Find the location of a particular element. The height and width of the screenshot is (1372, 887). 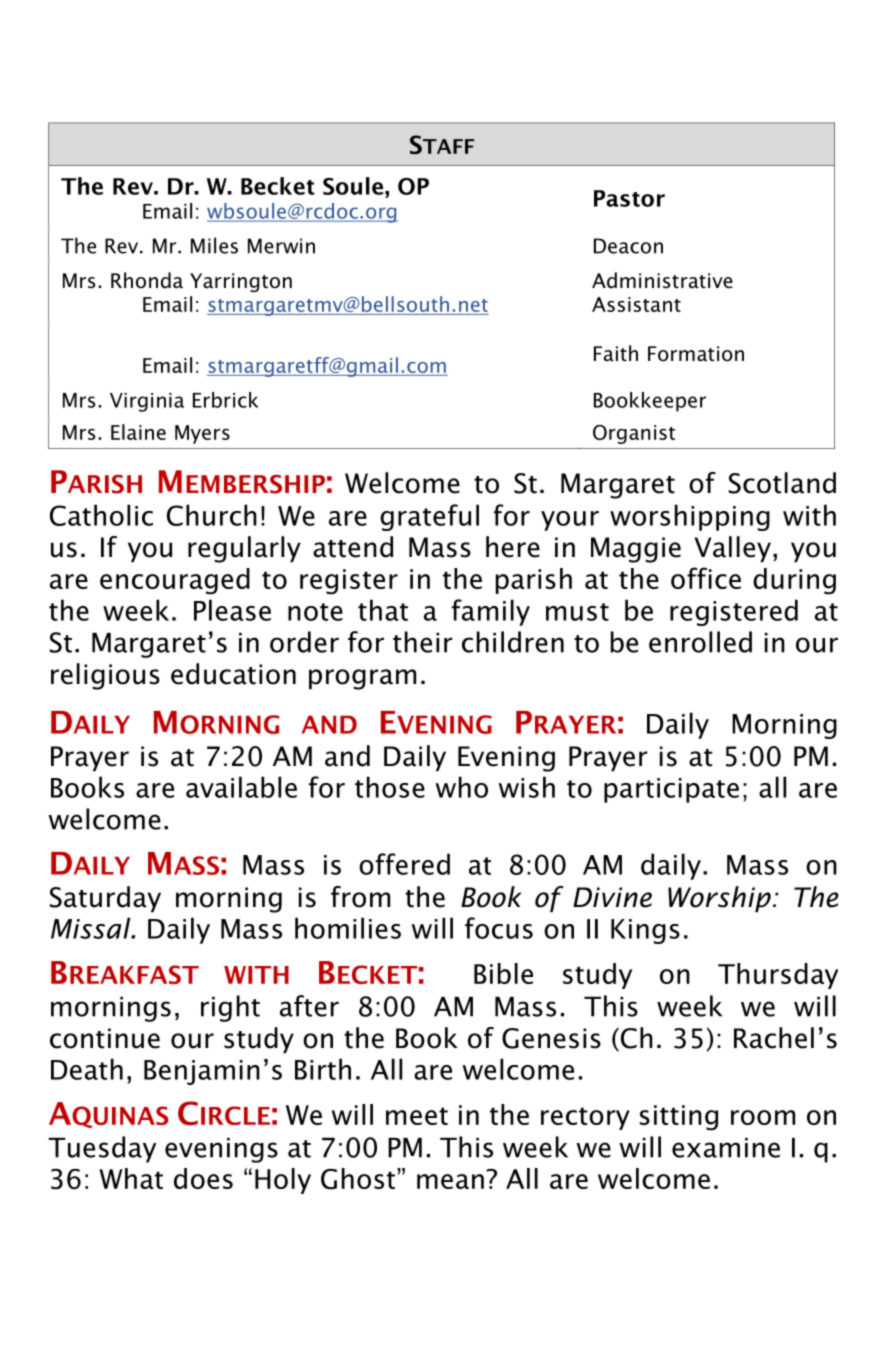

mean is located at coordinates (450, 1181).
